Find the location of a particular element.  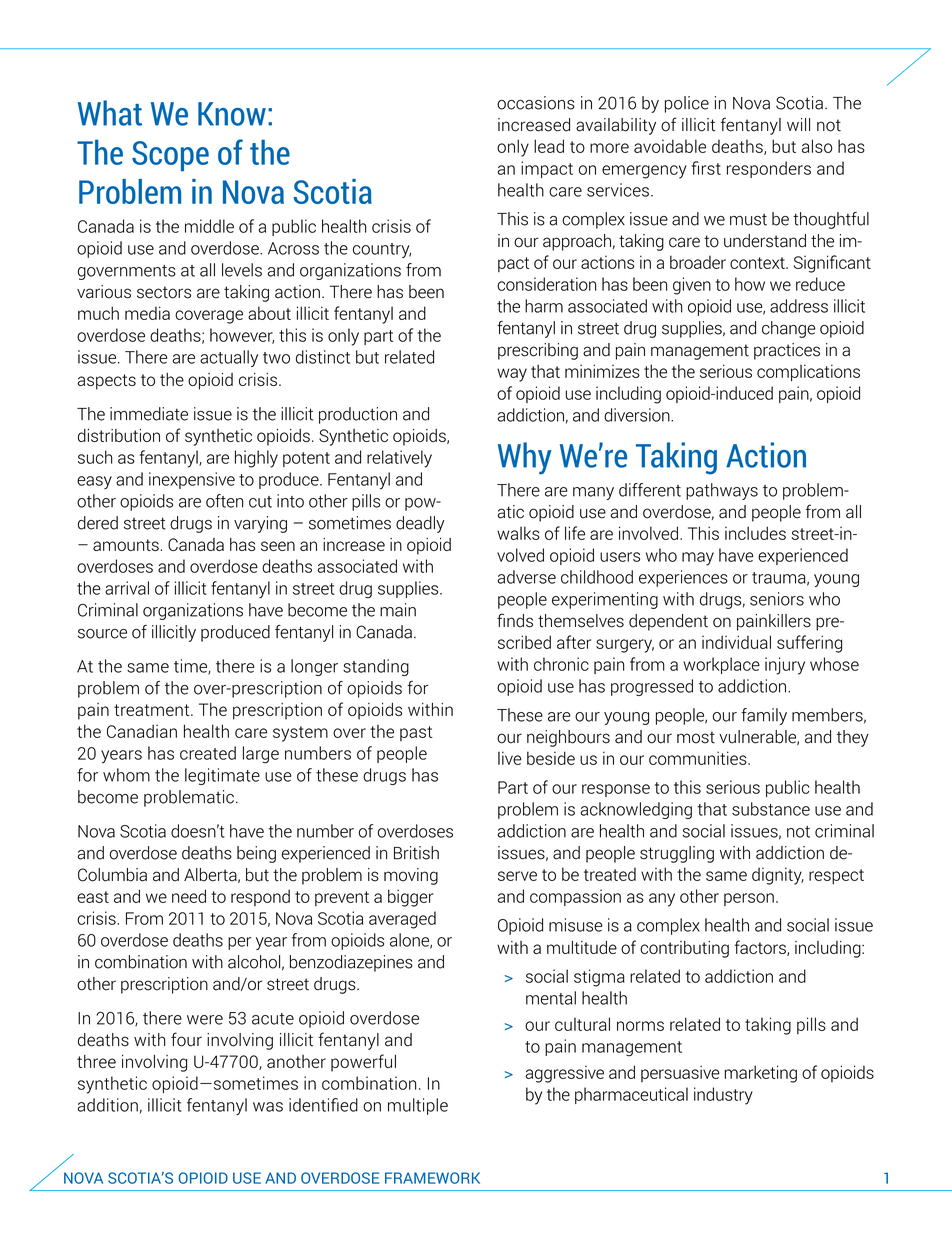

inexpensive is located at coordinates (192, 480).
